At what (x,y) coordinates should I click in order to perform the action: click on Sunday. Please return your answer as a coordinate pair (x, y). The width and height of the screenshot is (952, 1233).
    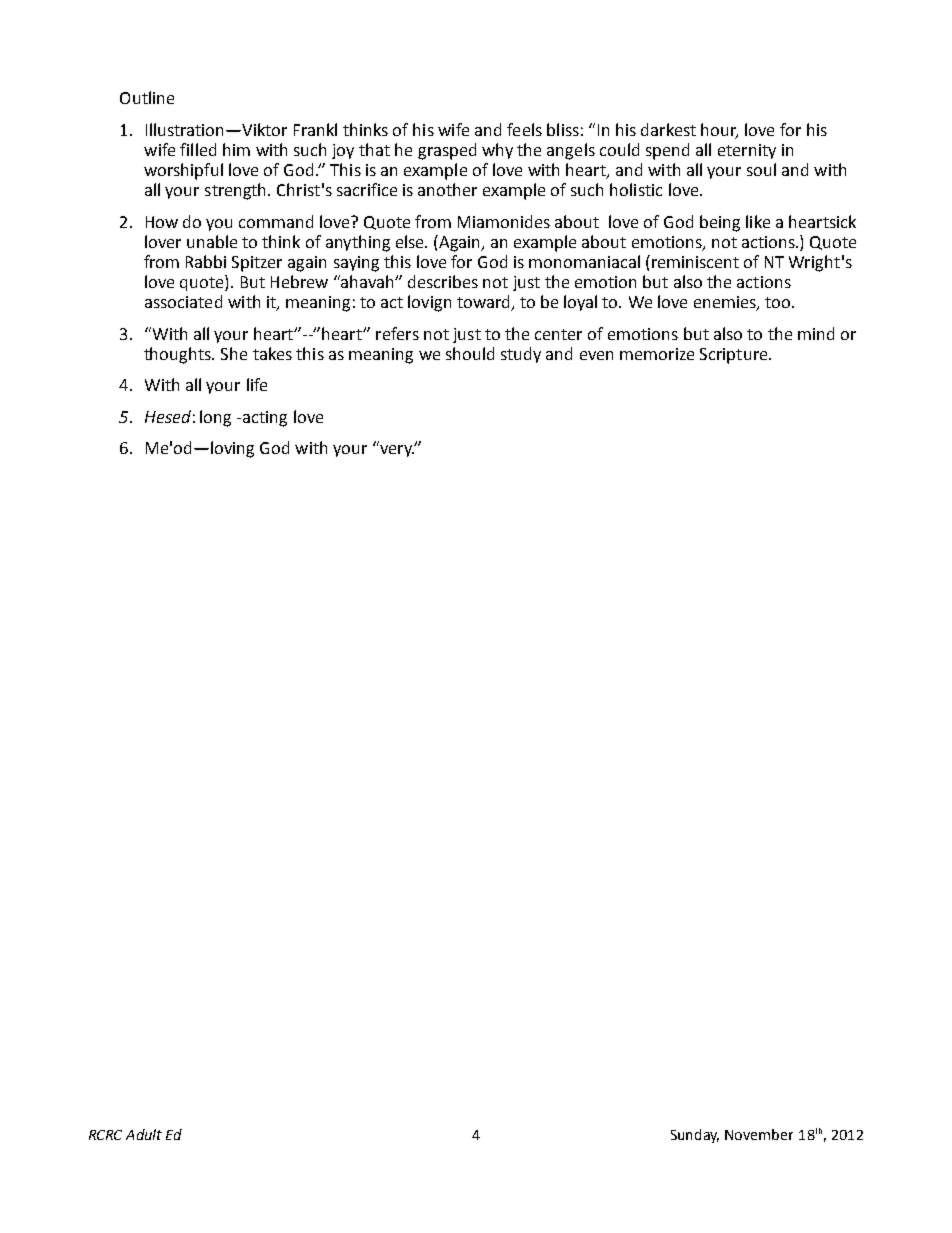
    Looking at the image, I should click on (695, 1136).
